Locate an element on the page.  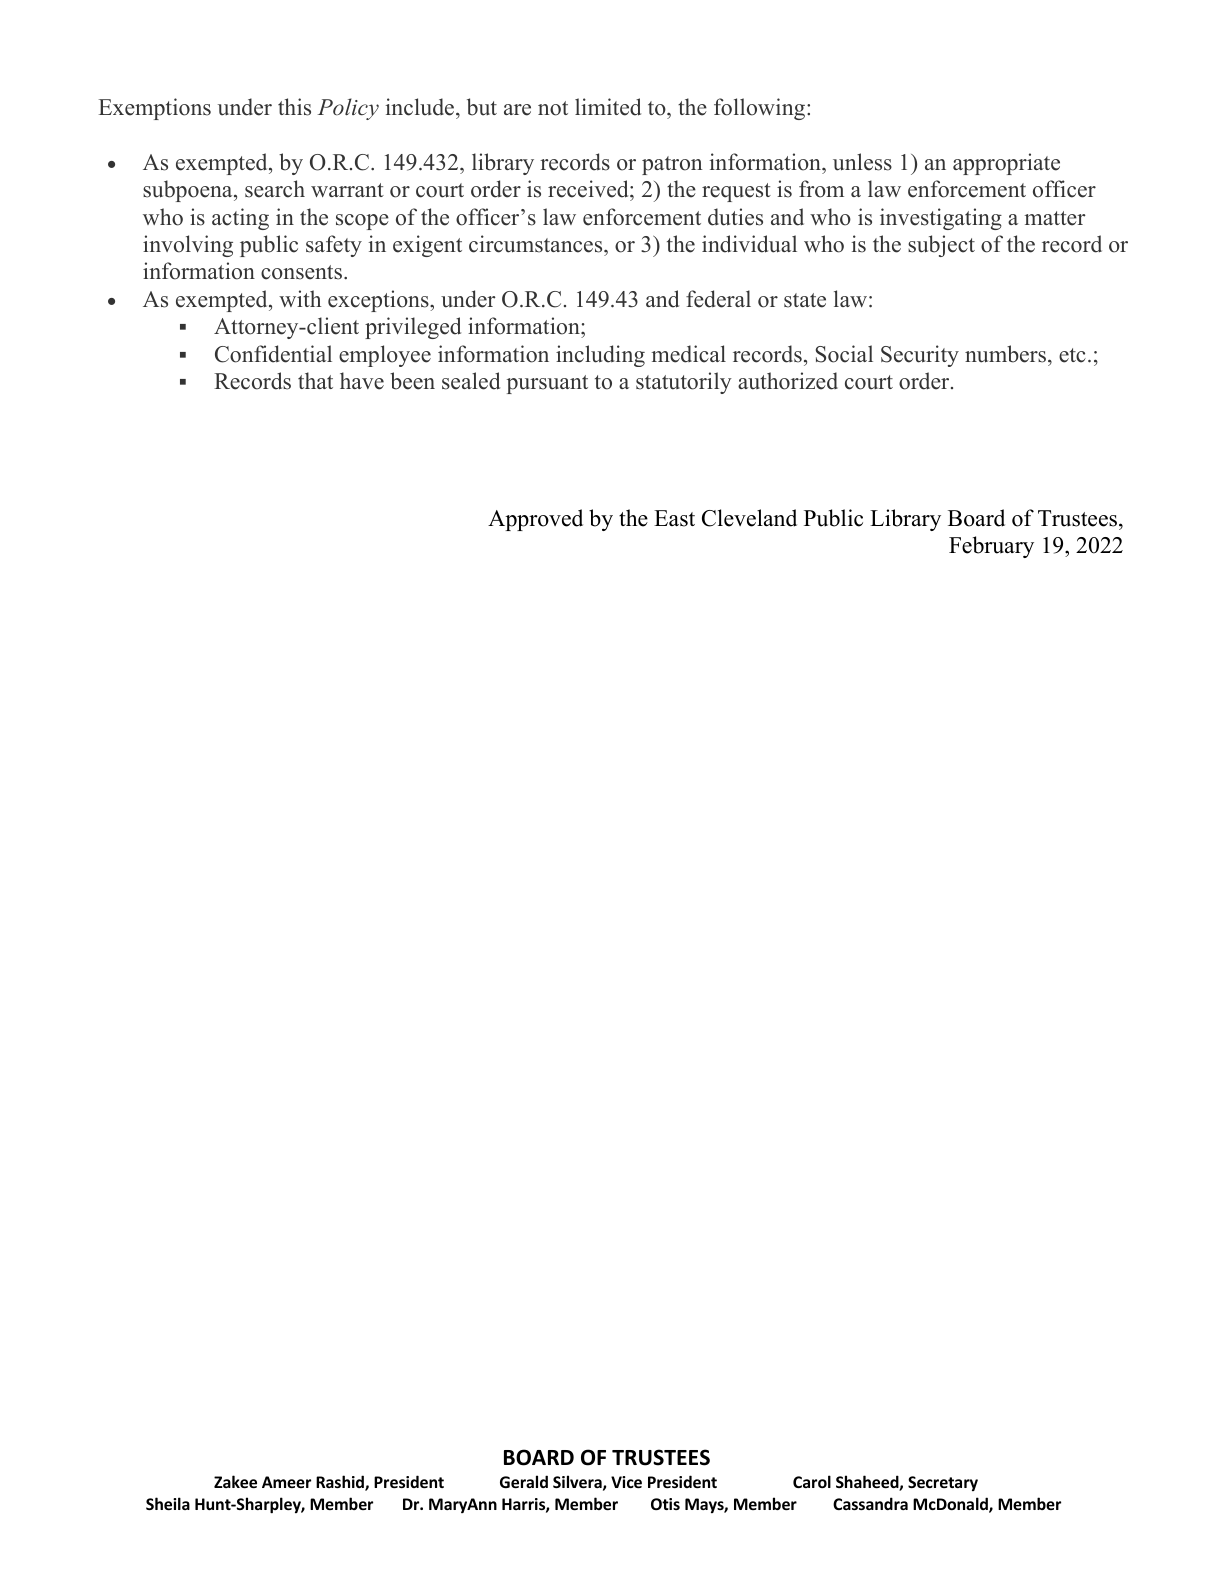
Otis is located at coordinates (665, 1504).
